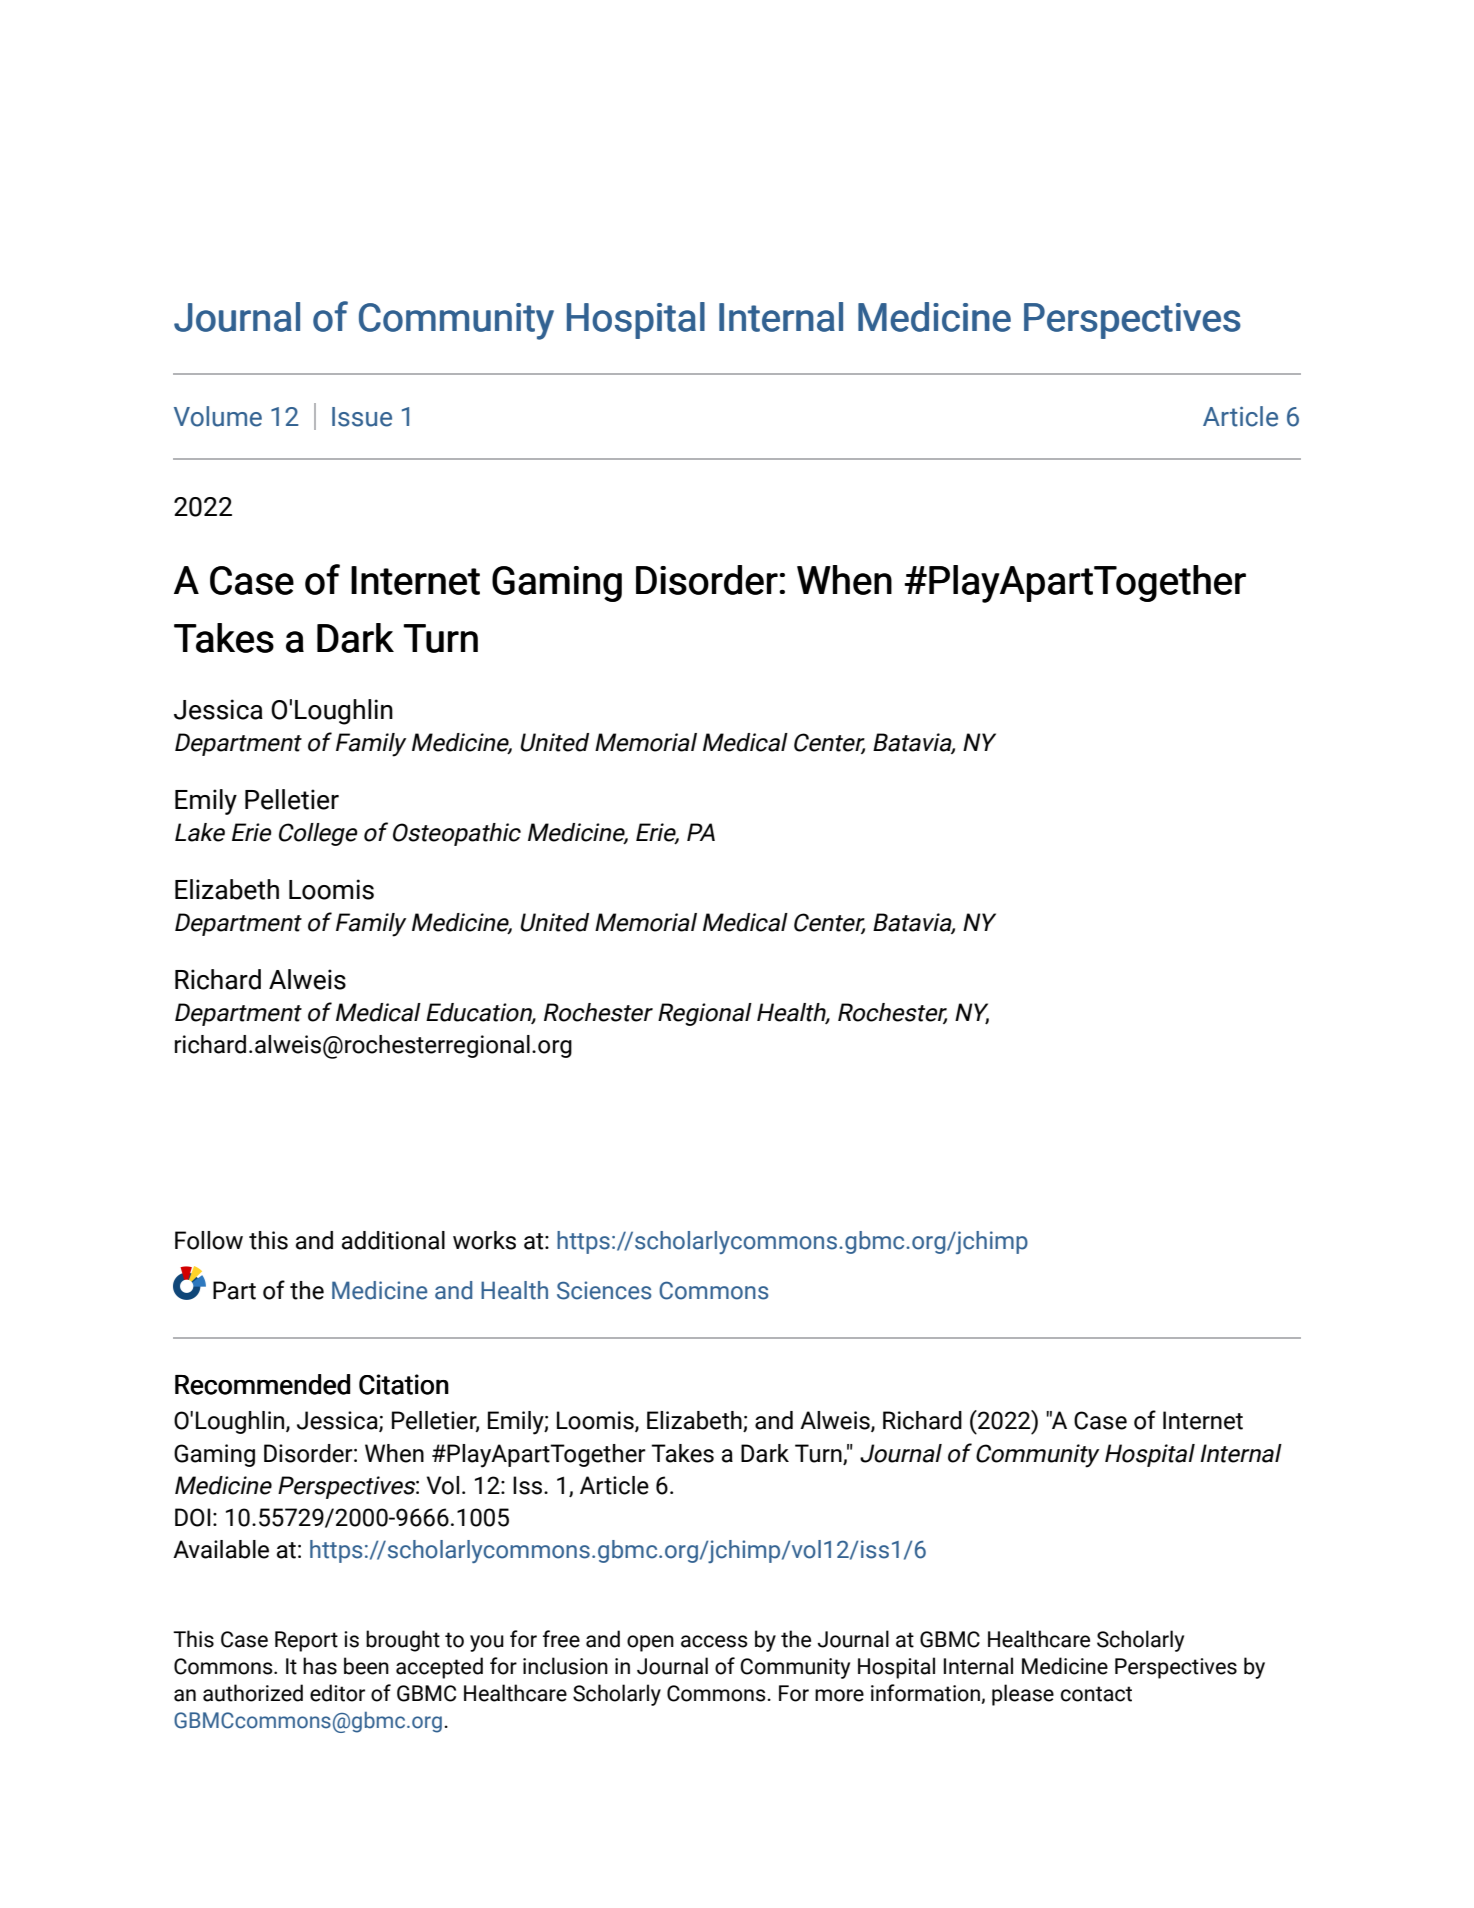 The width and height of the screenshot is (1474, 1908). What do you see at coordinates (393, 1240) in the screenshot?
I see `additional` at bounding box center [393, 1240].
